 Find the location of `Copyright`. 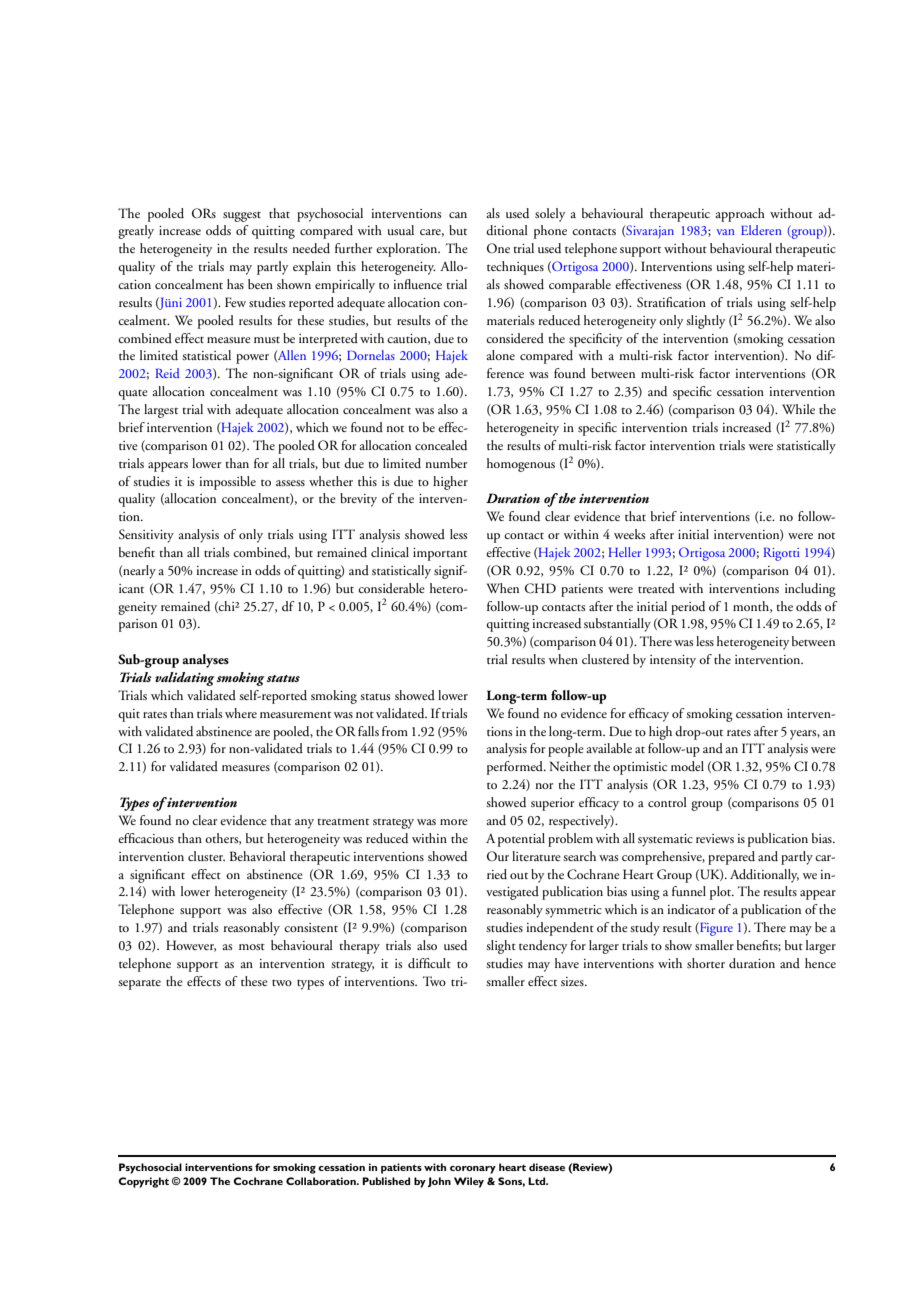

Copyright is located at coordinates (143, 1182).
